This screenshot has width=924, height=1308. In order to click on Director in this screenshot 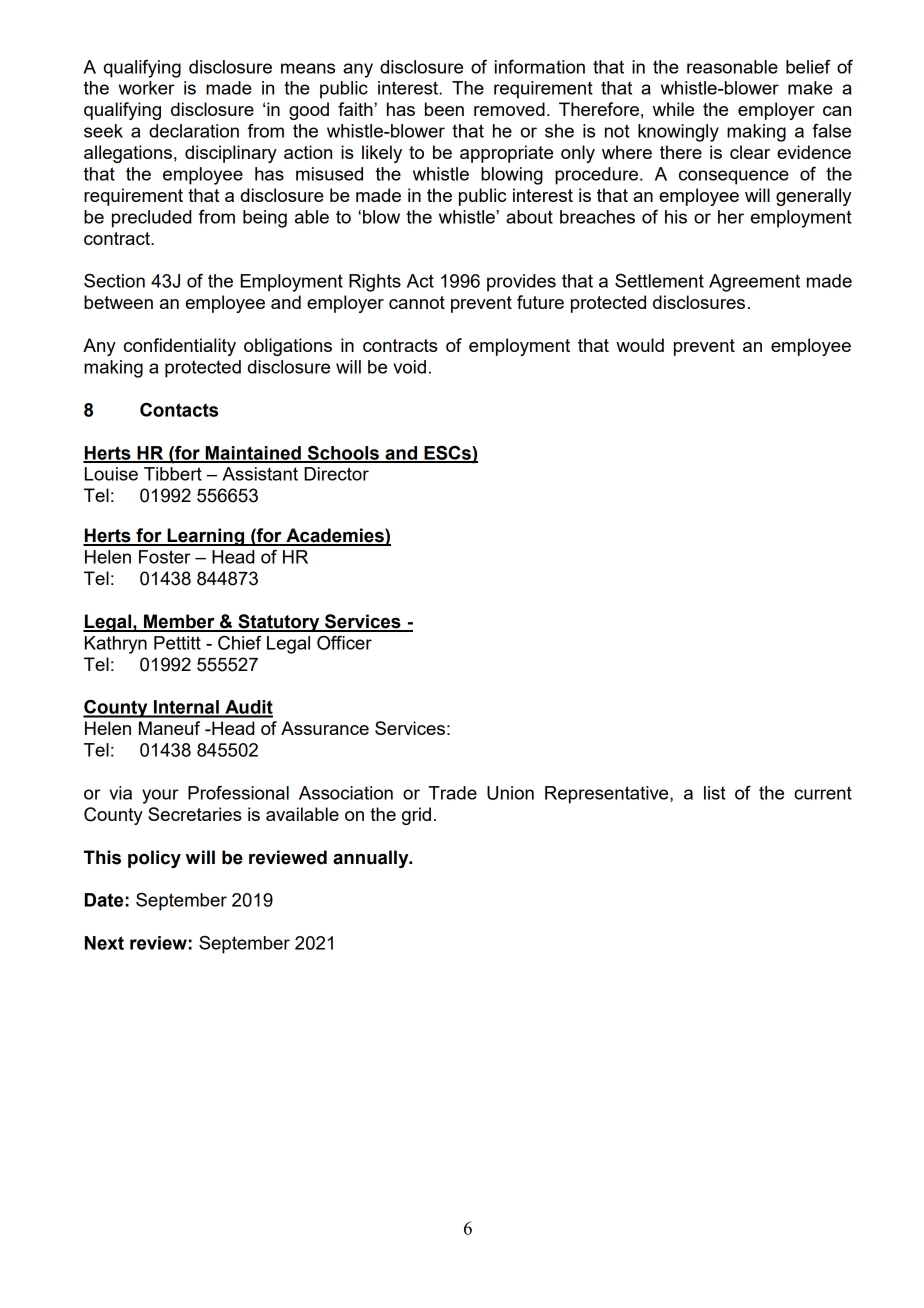, I will do `click(336, 474)`.
